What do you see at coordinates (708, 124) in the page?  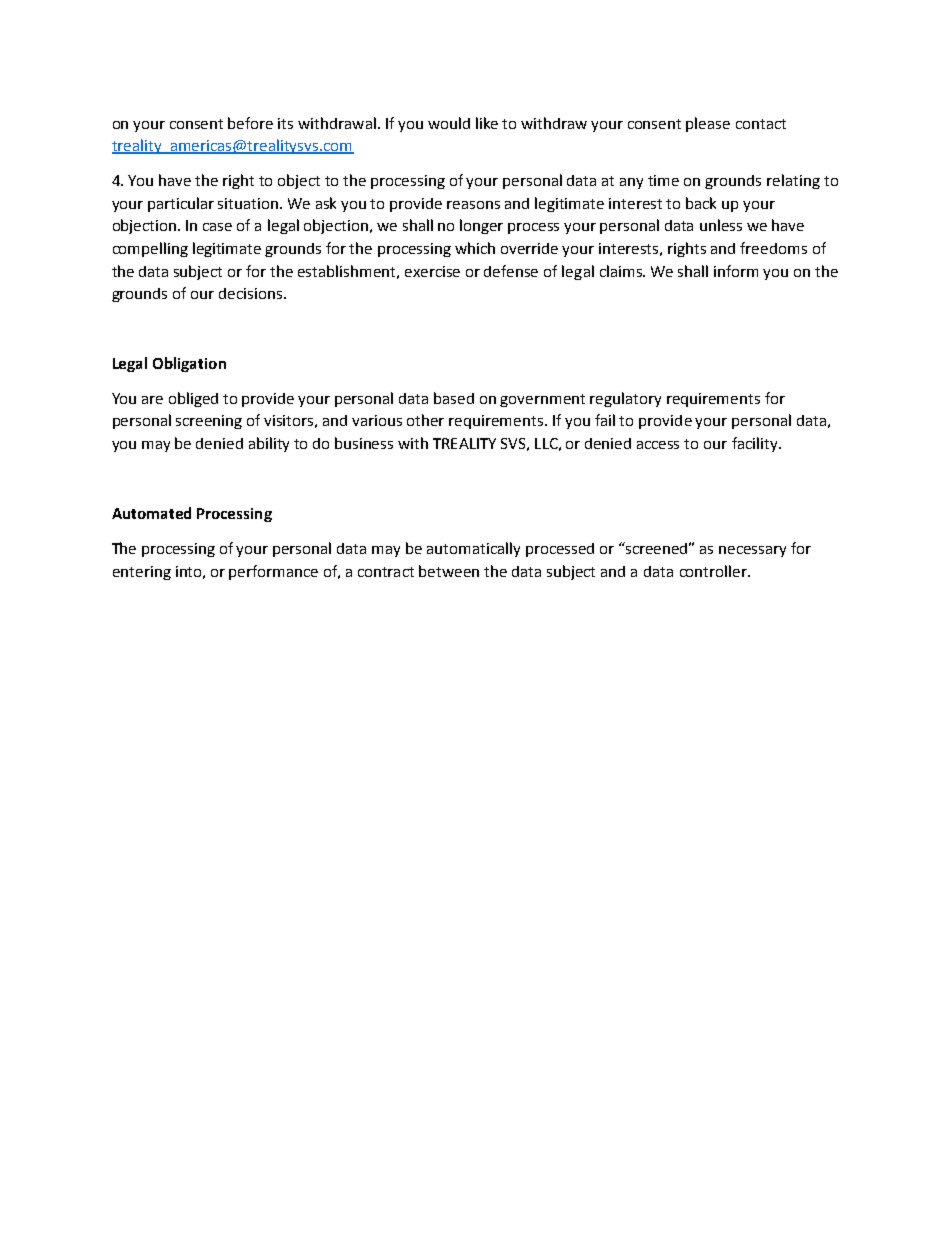 I see `please` at bounding box center [708, 124].
